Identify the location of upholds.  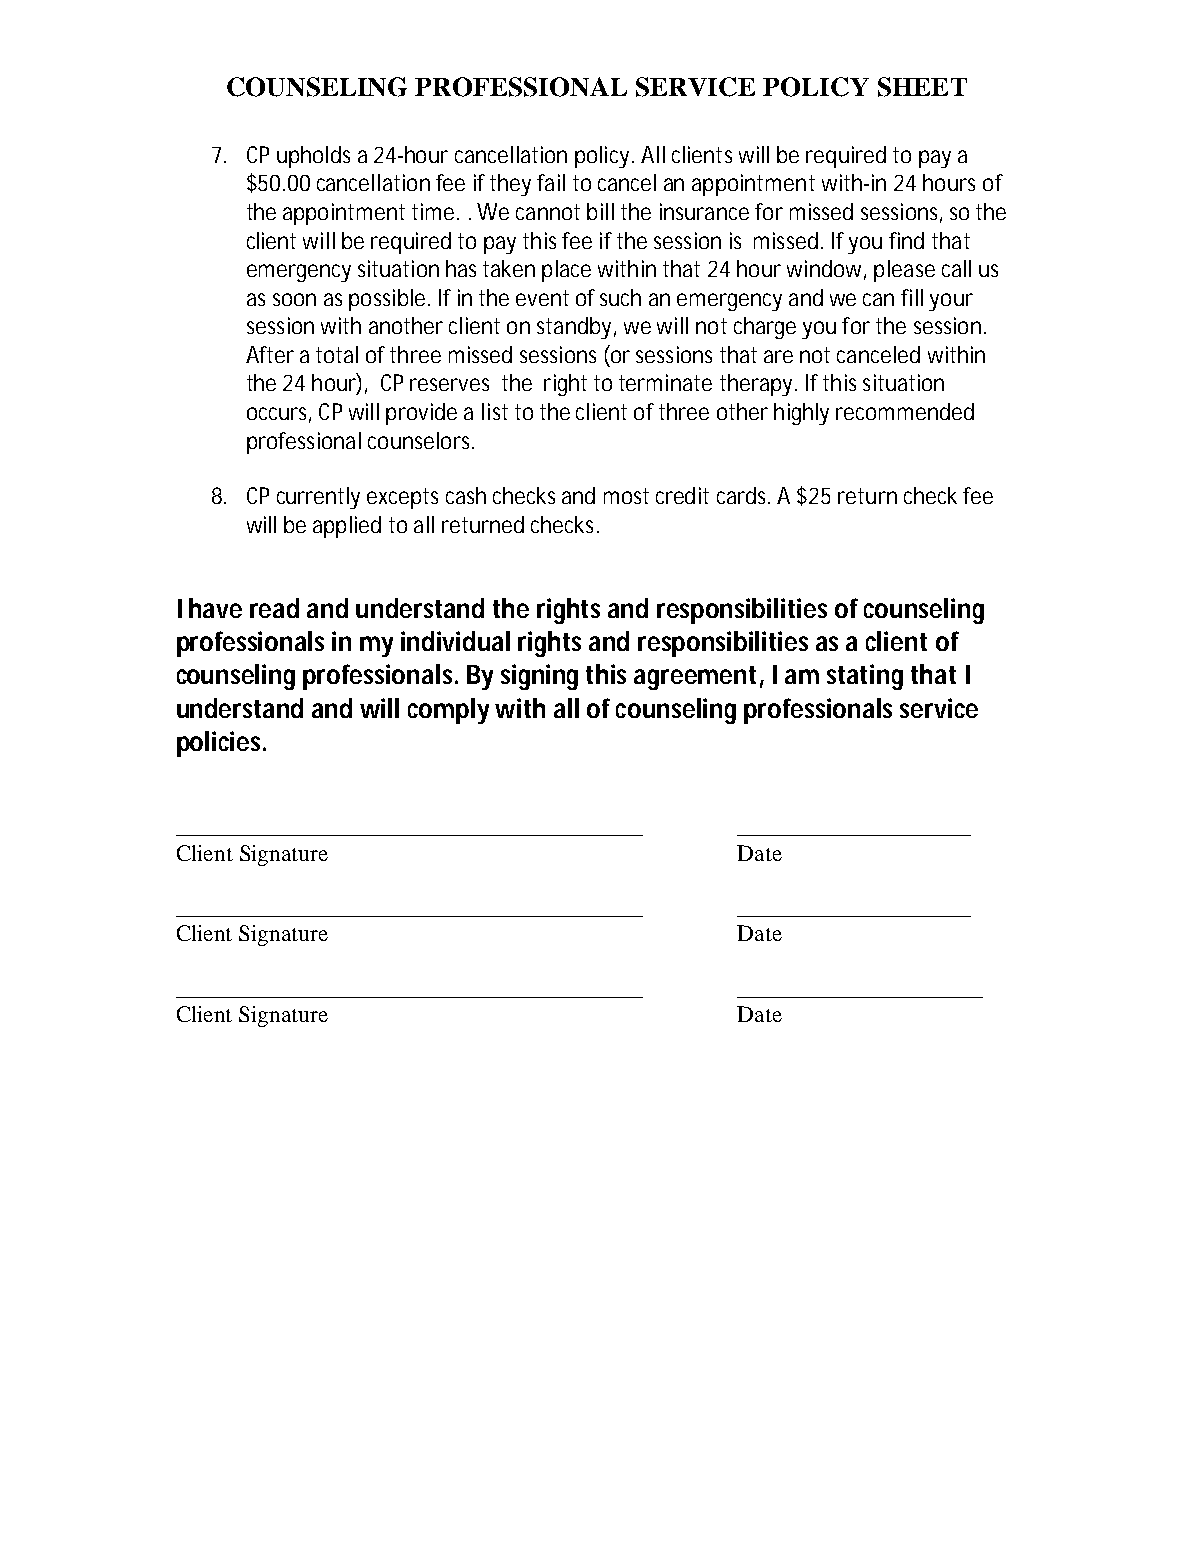
(313, 157).
